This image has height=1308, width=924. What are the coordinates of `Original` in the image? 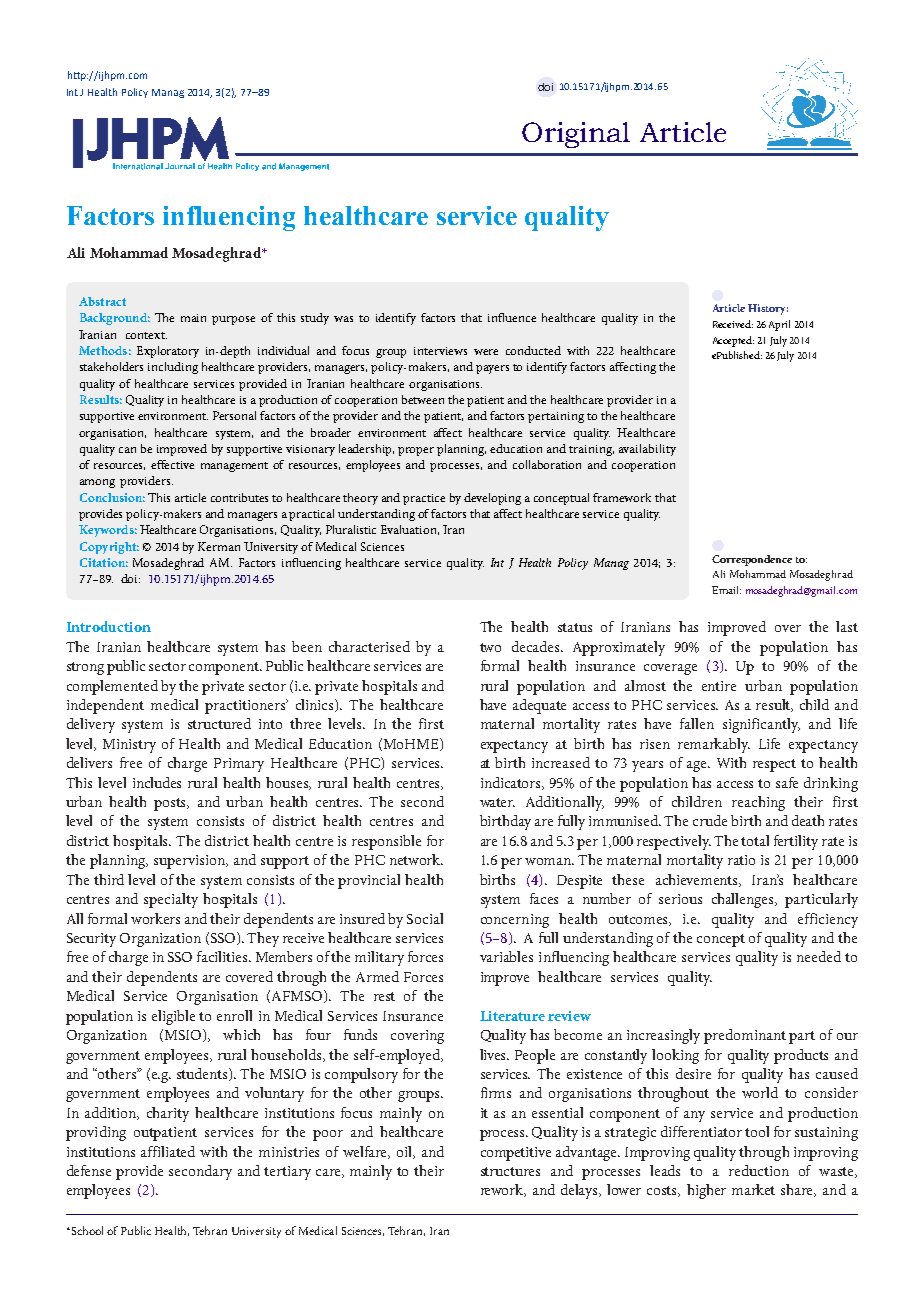 It's located at (576, 135).
